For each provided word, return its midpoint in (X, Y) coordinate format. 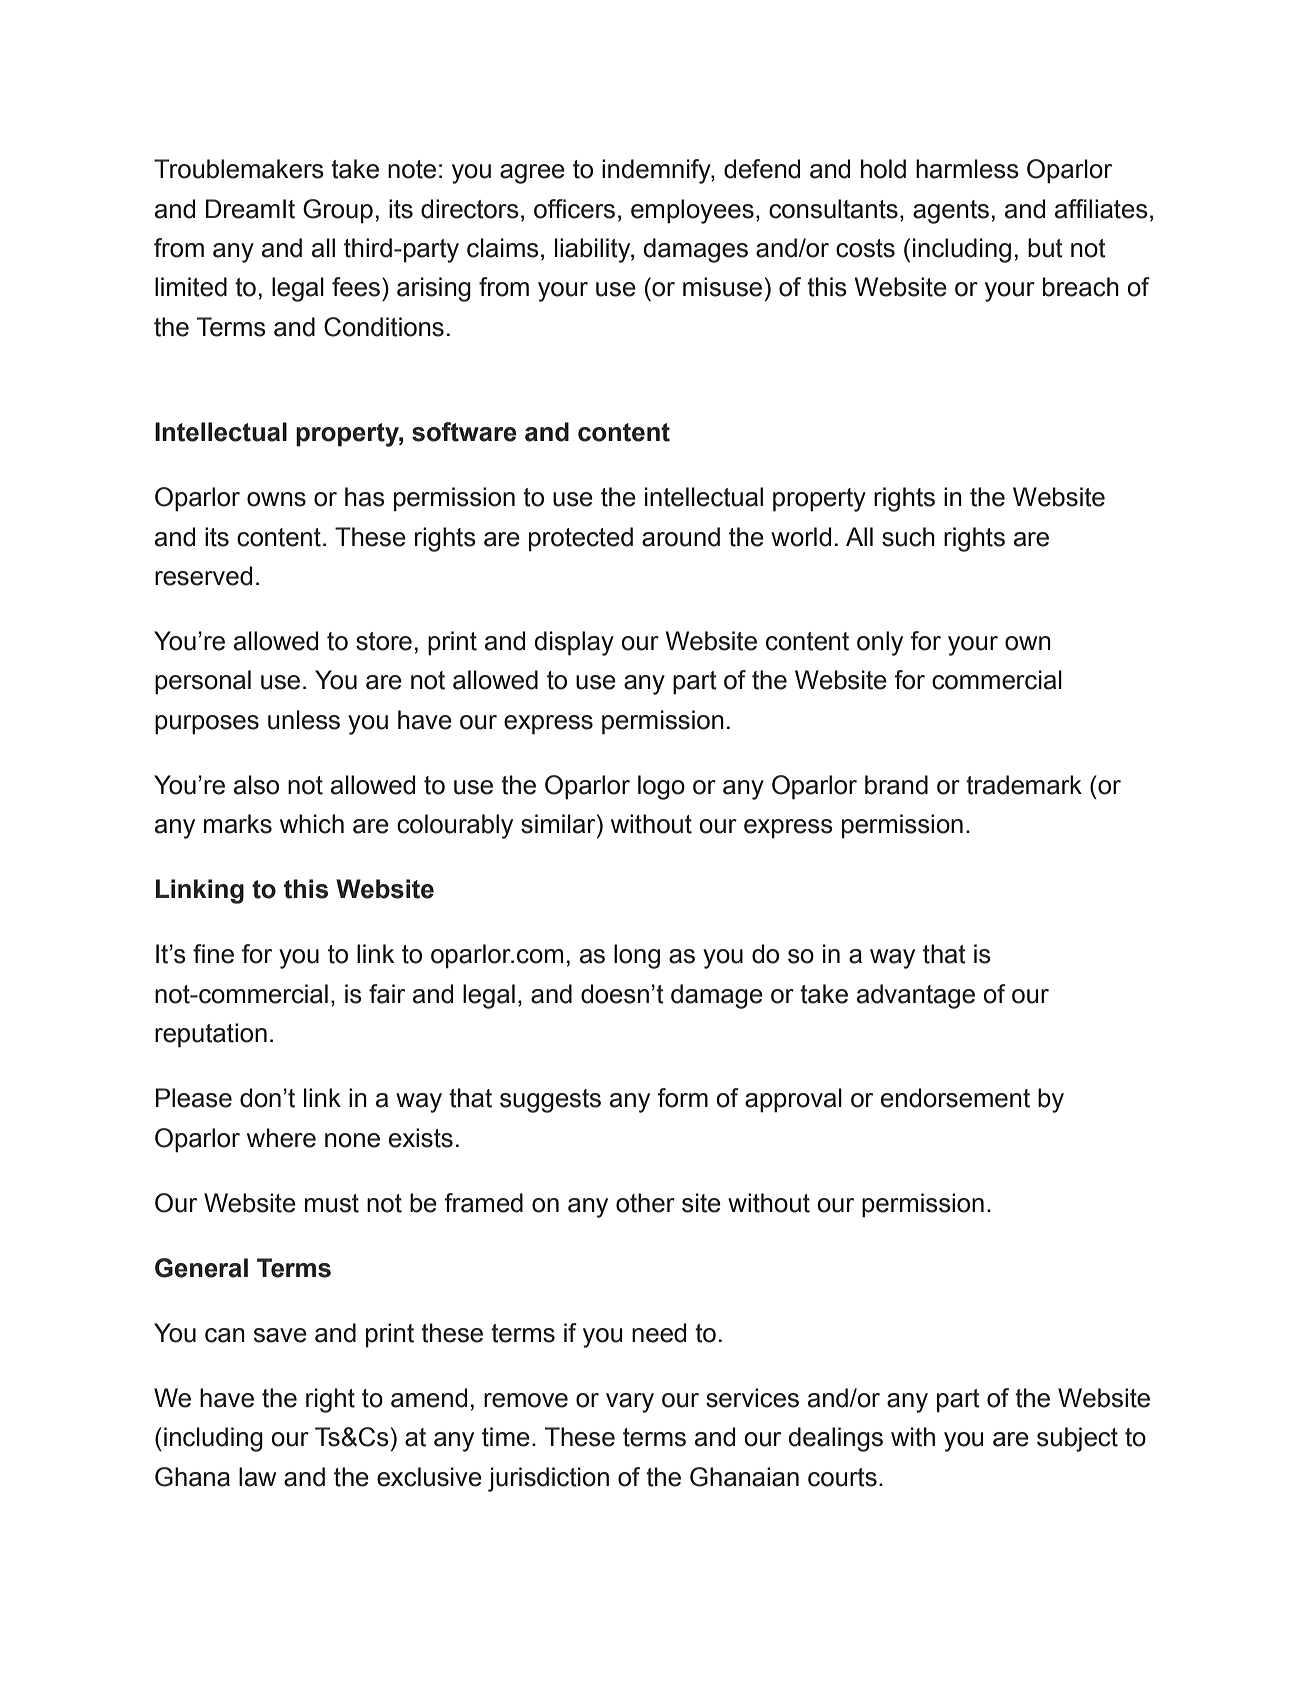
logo (661, 787)
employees (692, 211)
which (312, 824)
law (257, 1477)
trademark (1024, 785)
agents (951, 212)
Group (338, 211)
